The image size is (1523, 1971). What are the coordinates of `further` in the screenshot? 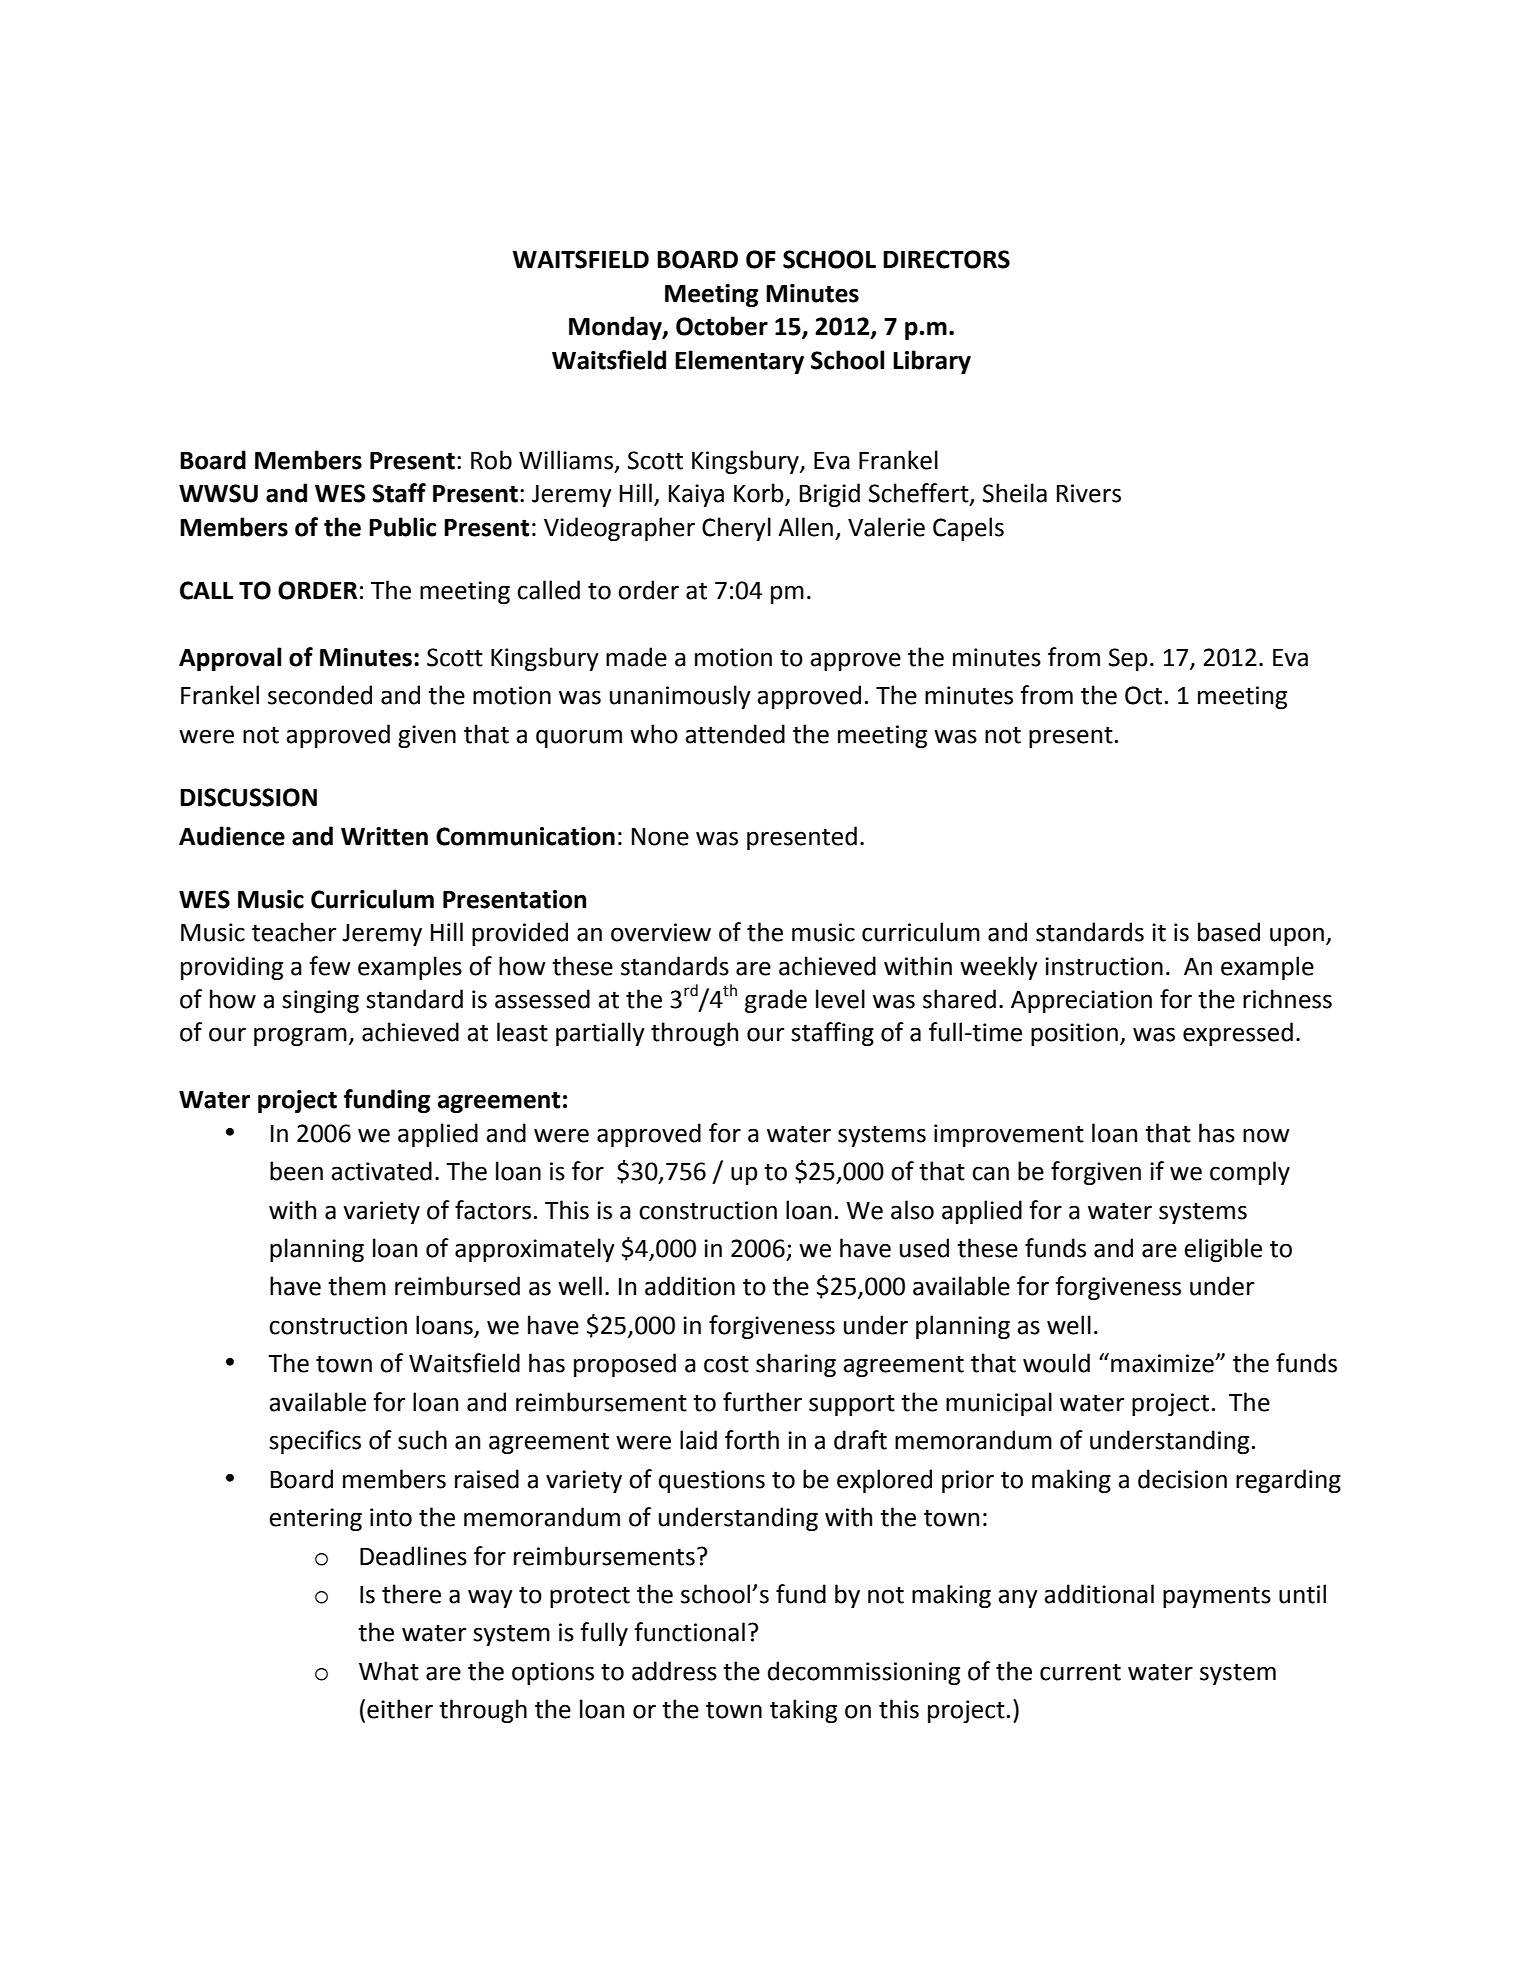 It's located at (762, 1402).
